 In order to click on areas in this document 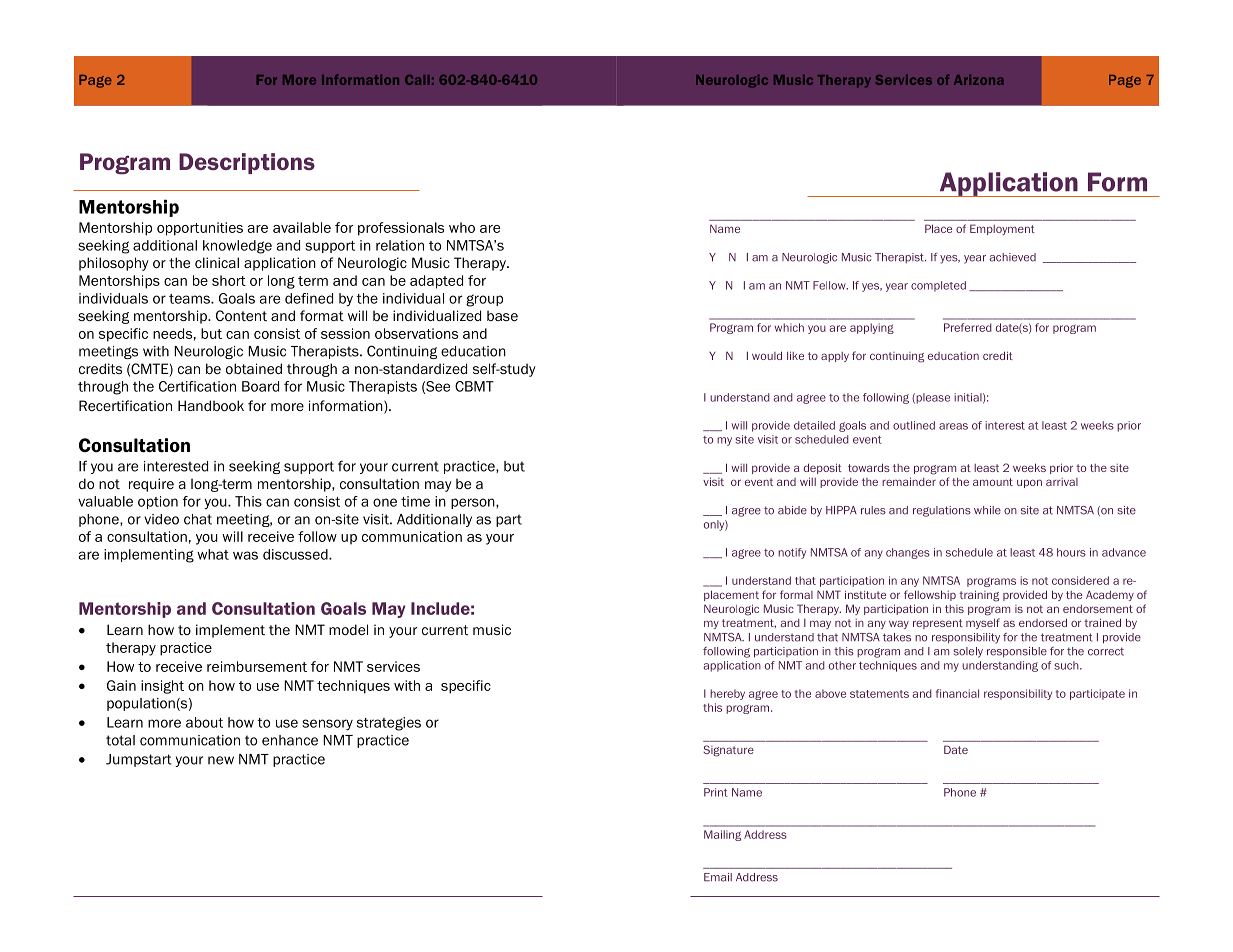, I will do `click(953, 426)`.
